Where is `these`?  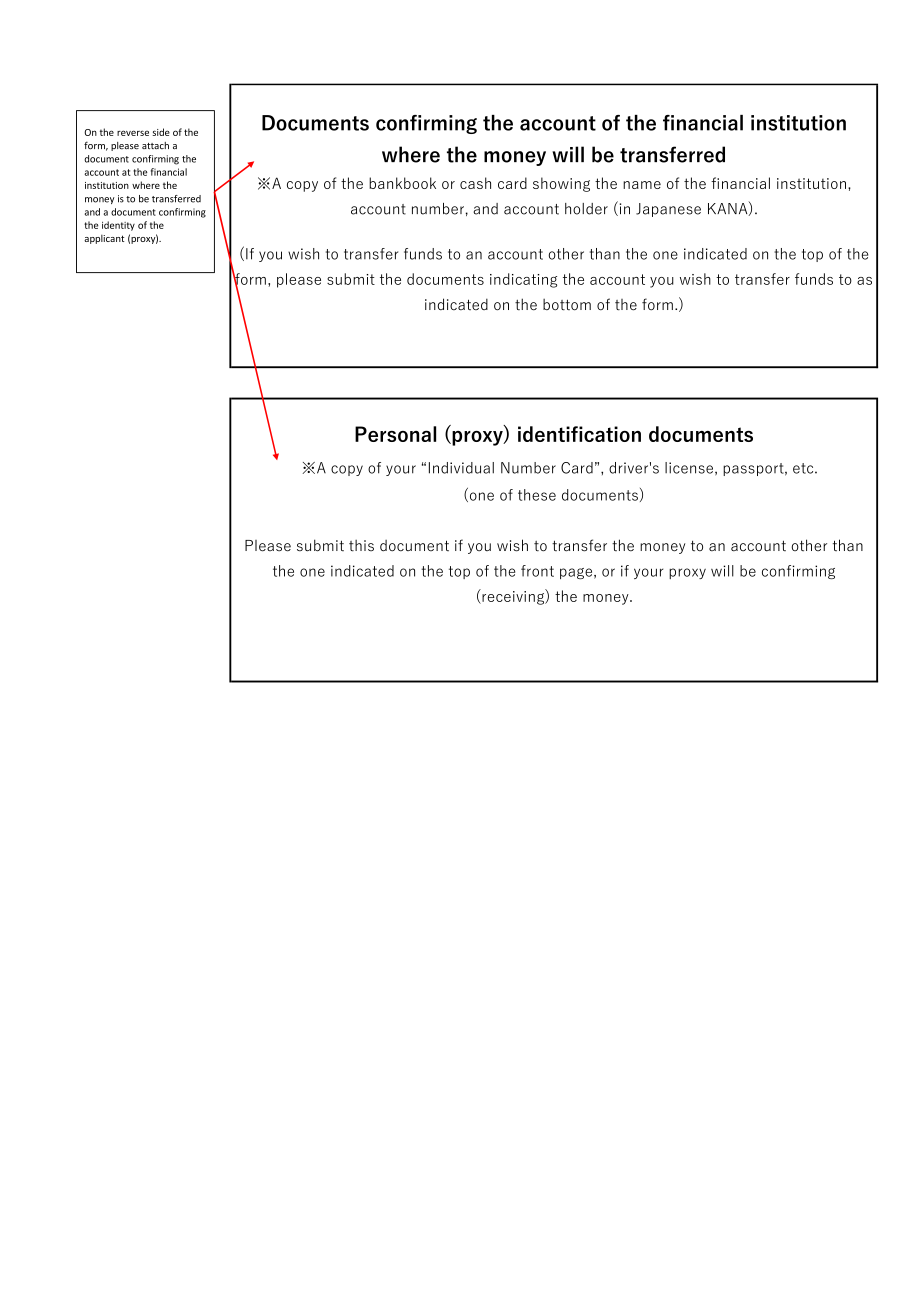
these is located at coordinates (537, 495).
